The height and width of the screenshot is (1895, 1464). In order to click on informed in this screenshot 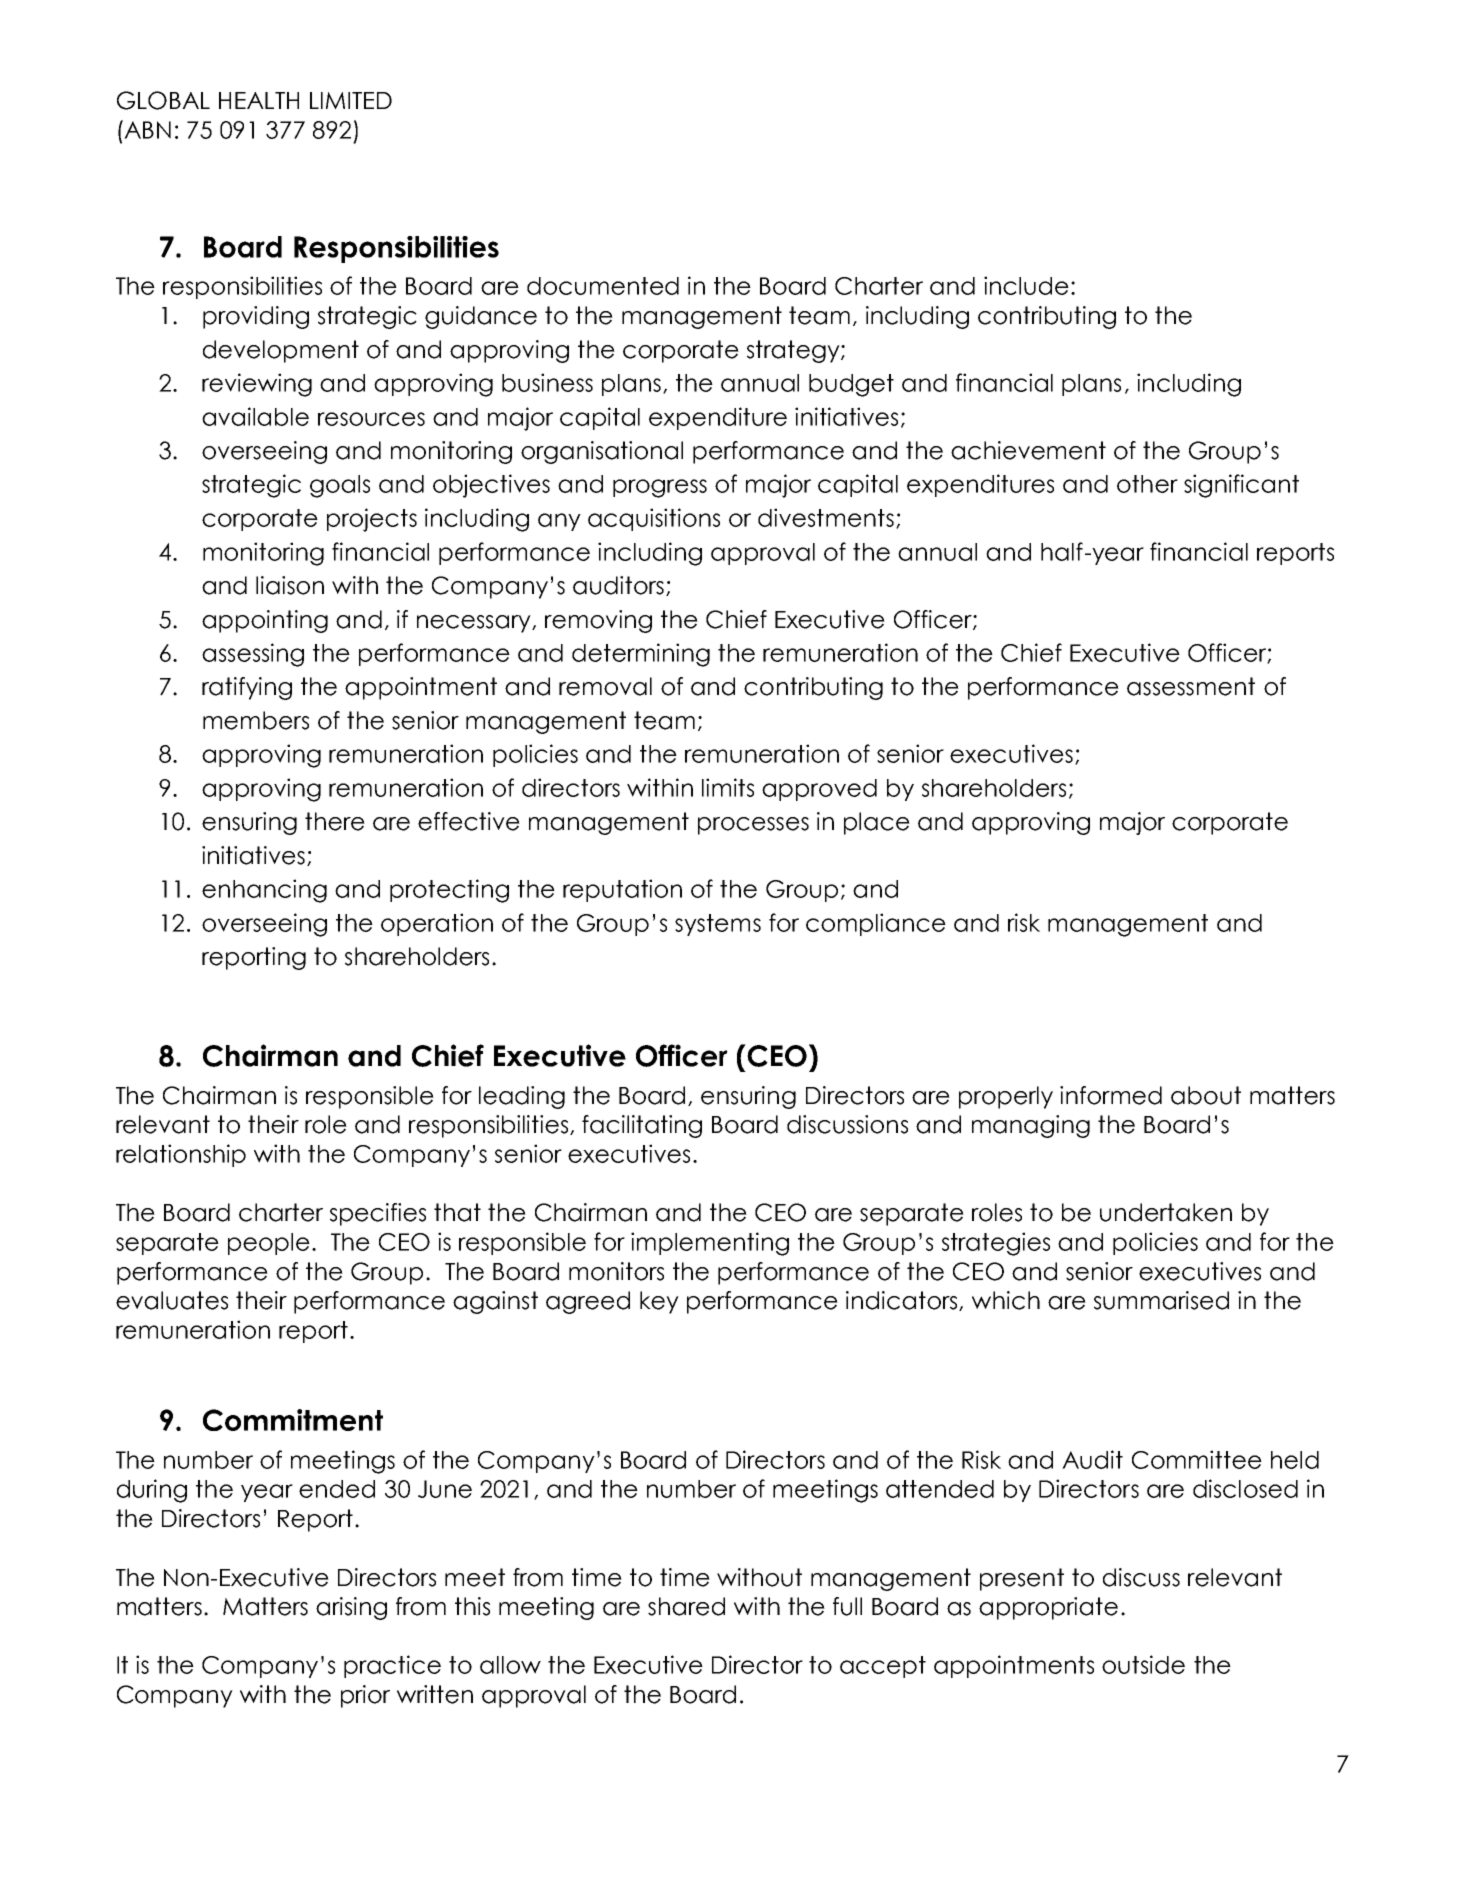, I will do `click(1111, 1095)`.
